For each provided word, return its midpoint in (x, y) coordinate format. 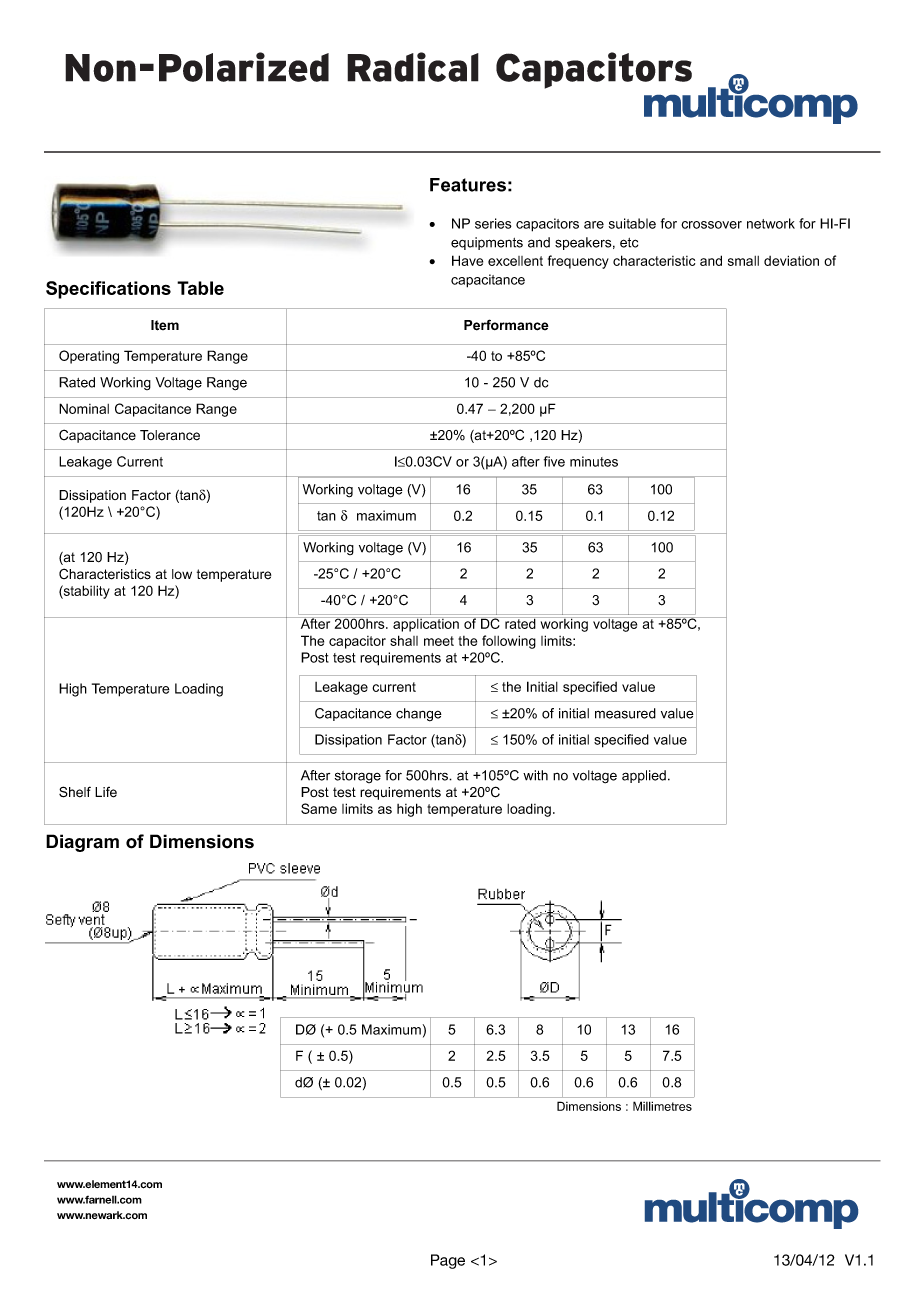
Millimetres (662, 1106)
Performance (506, 325)
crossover (711, 225)
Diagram (82, 843)
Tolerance (170, 435)
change (419, 715)
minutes (594, 461)
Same (319, 808)
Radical (413, 67)
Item (165, 325)
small (743, 261)
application (426, 624)
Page (448, 1261)
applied (644, 776)
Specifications (108, 290)
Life (106, 792)
